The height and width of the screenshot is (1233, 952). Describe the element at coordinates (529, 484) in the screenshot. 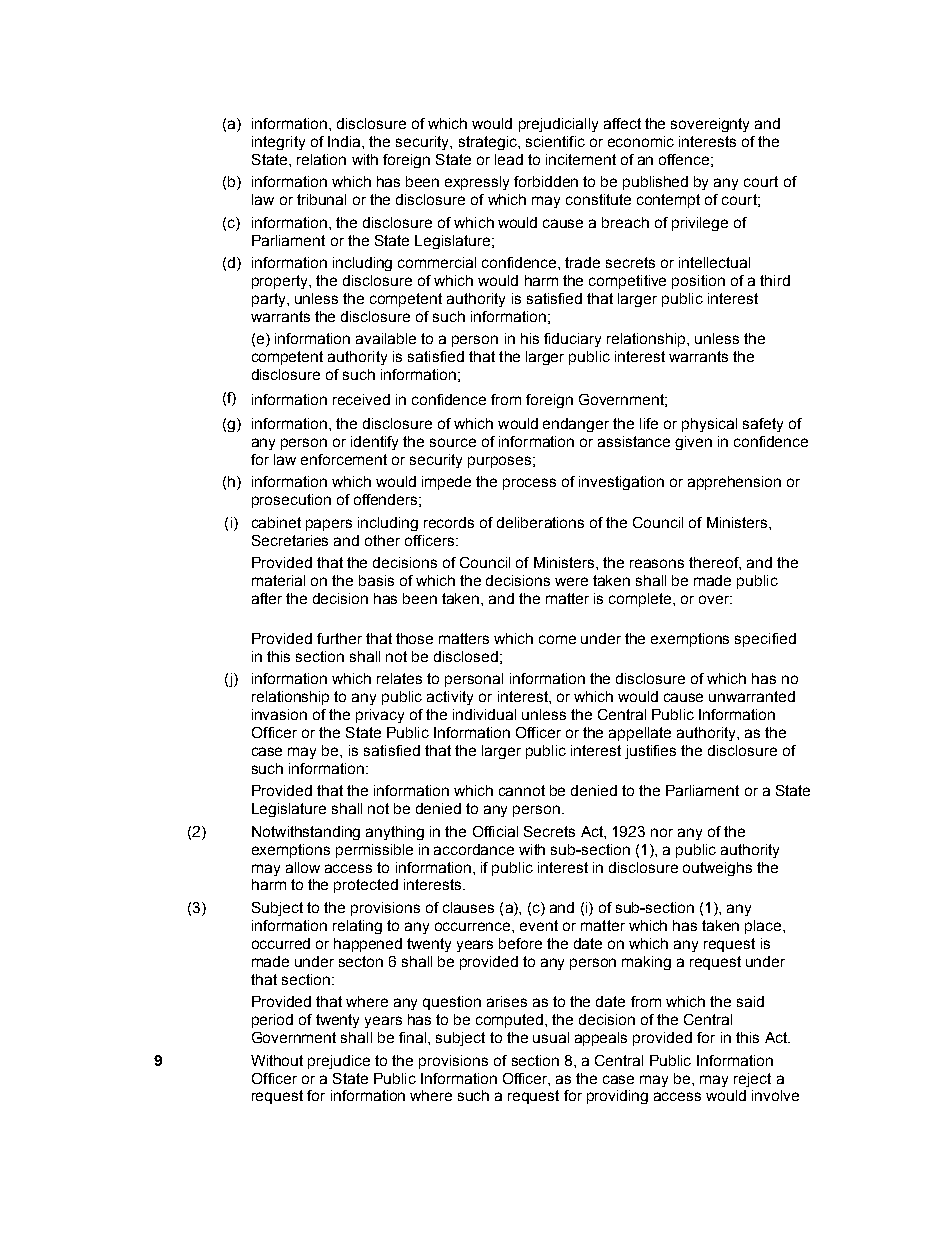

I see `process` at that location.
